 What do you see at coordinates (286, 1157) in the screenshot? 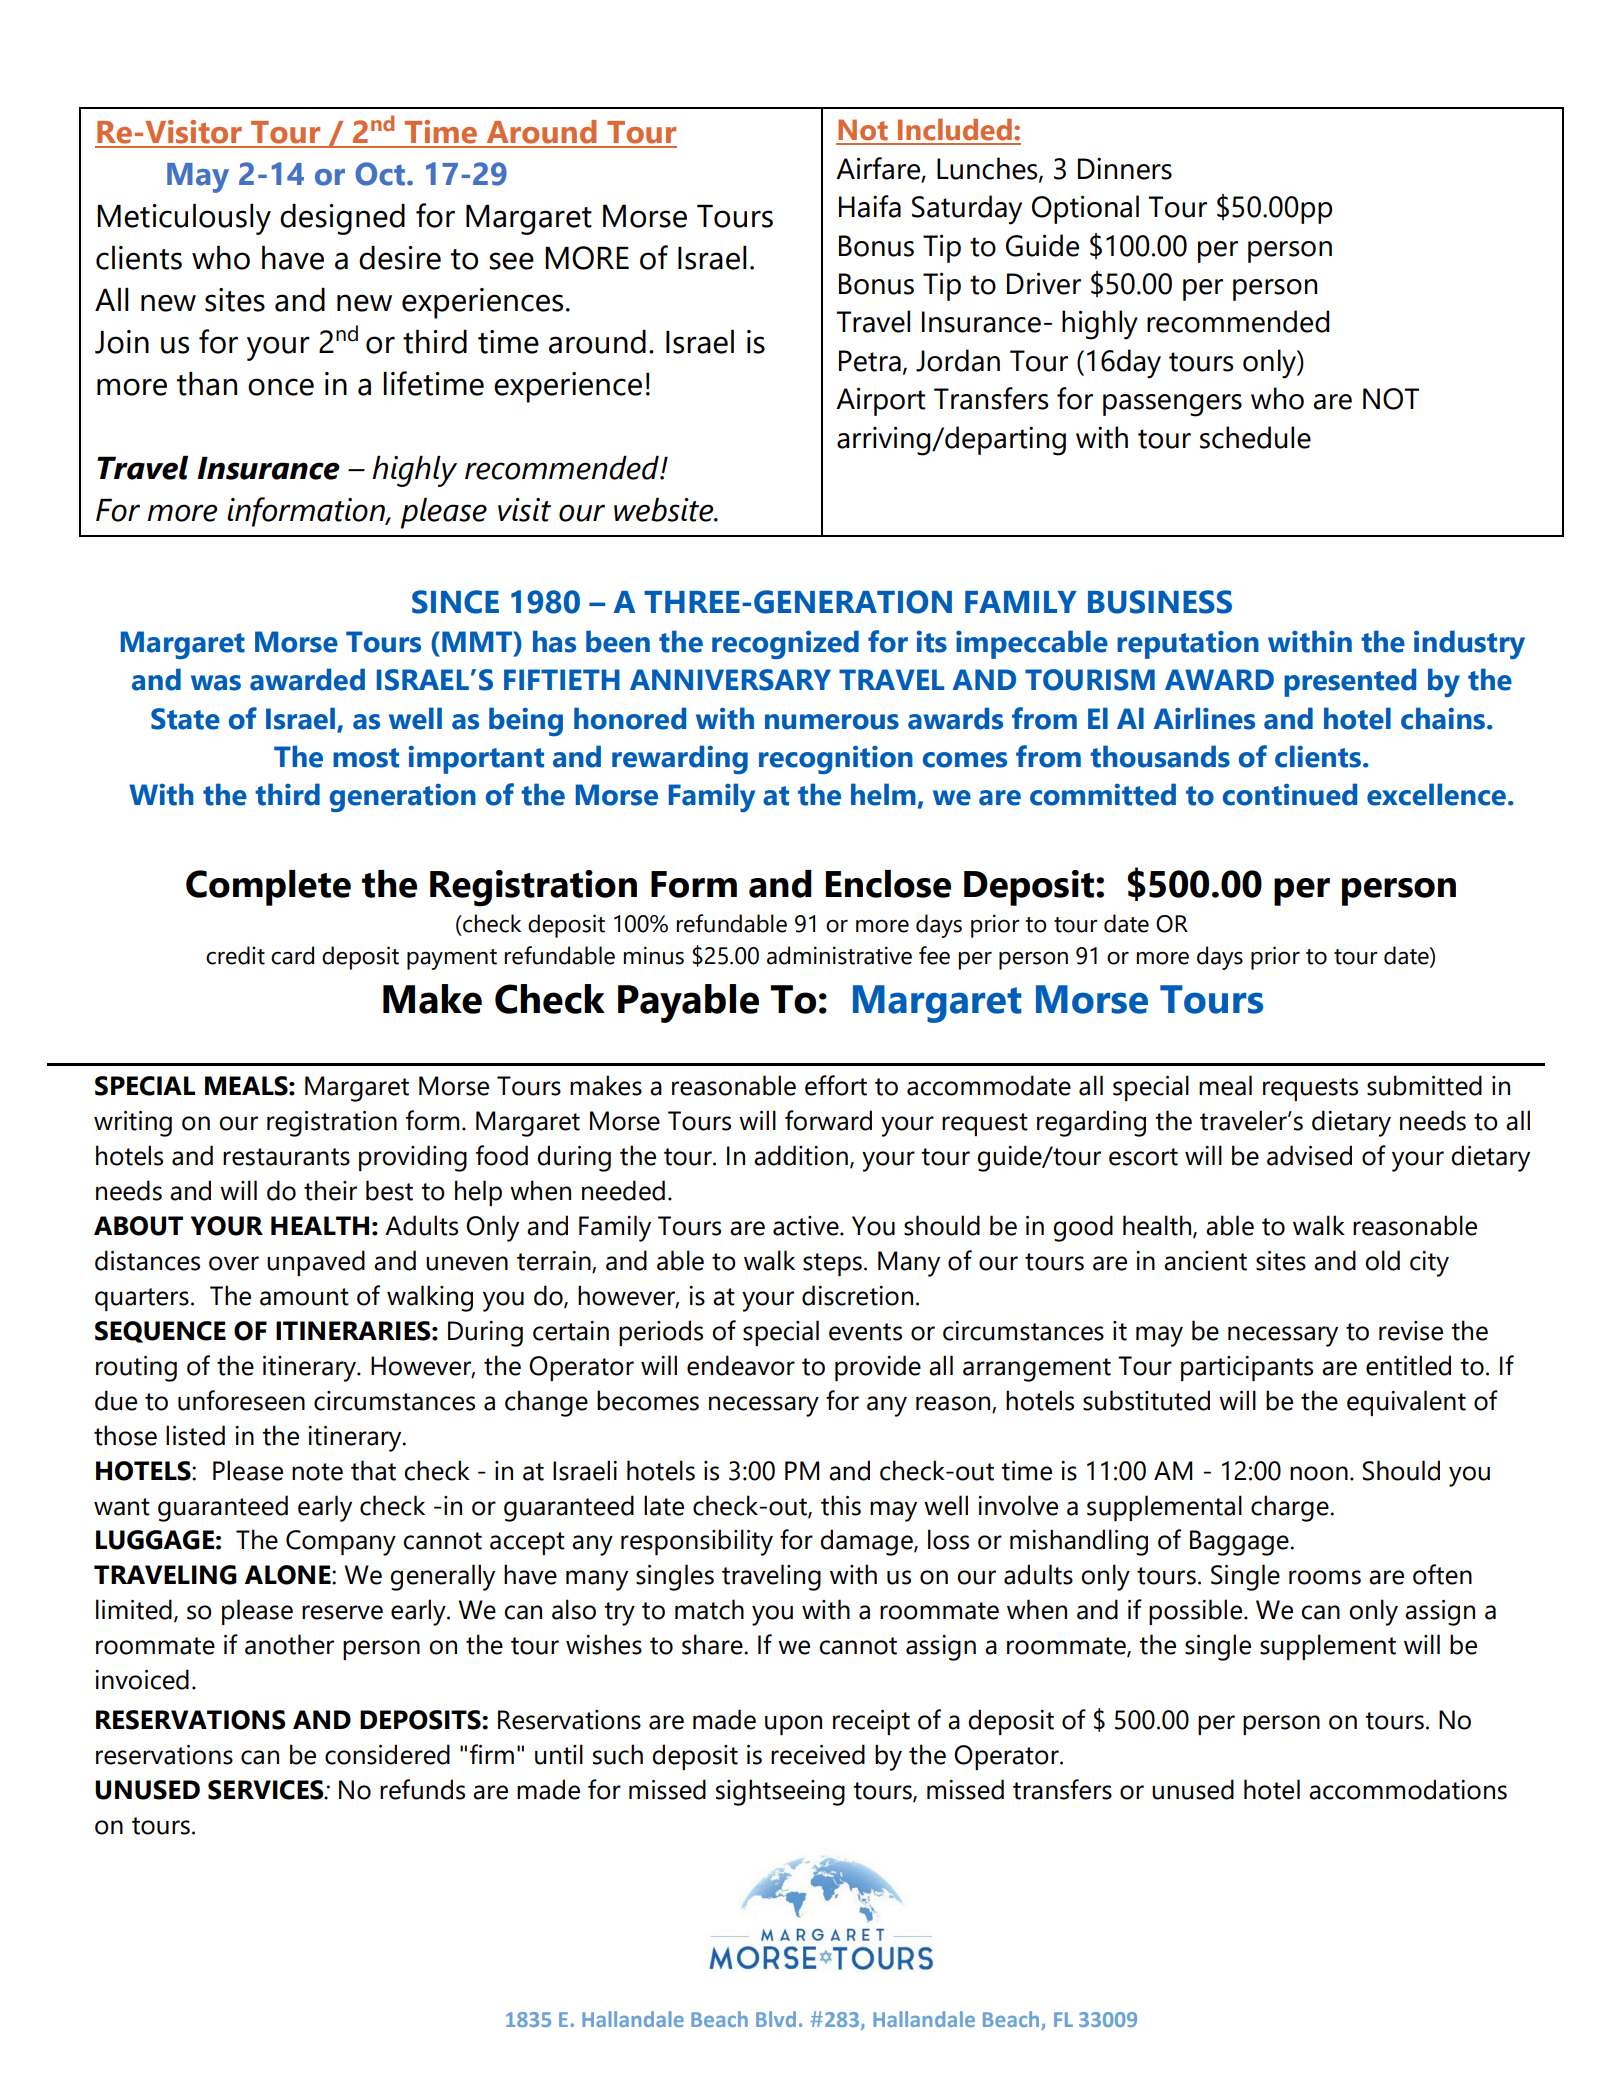
I see `restaurants` at bounding box center [286, 1157].
